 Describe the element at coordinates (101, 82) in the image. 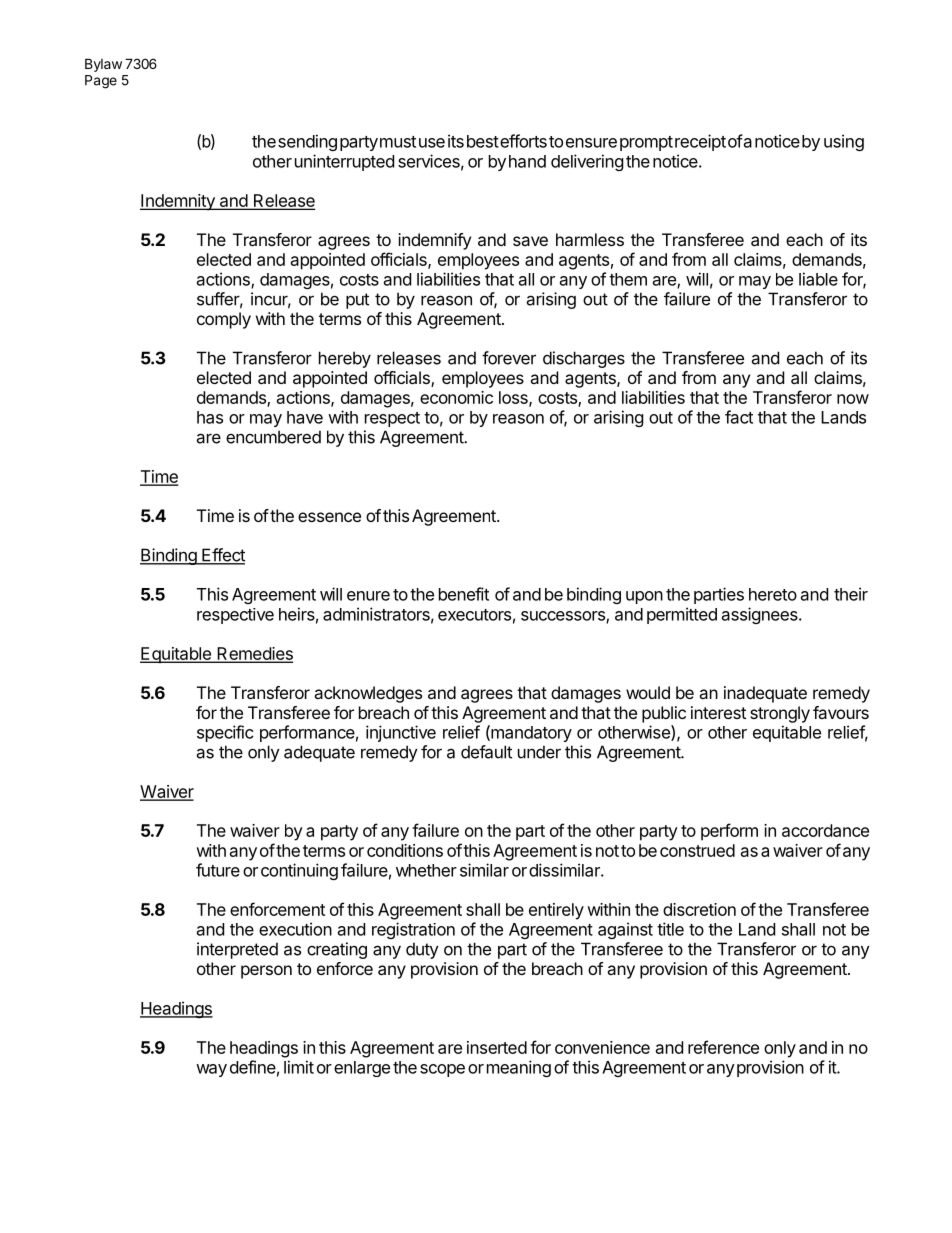

I see `Page` at that location.
